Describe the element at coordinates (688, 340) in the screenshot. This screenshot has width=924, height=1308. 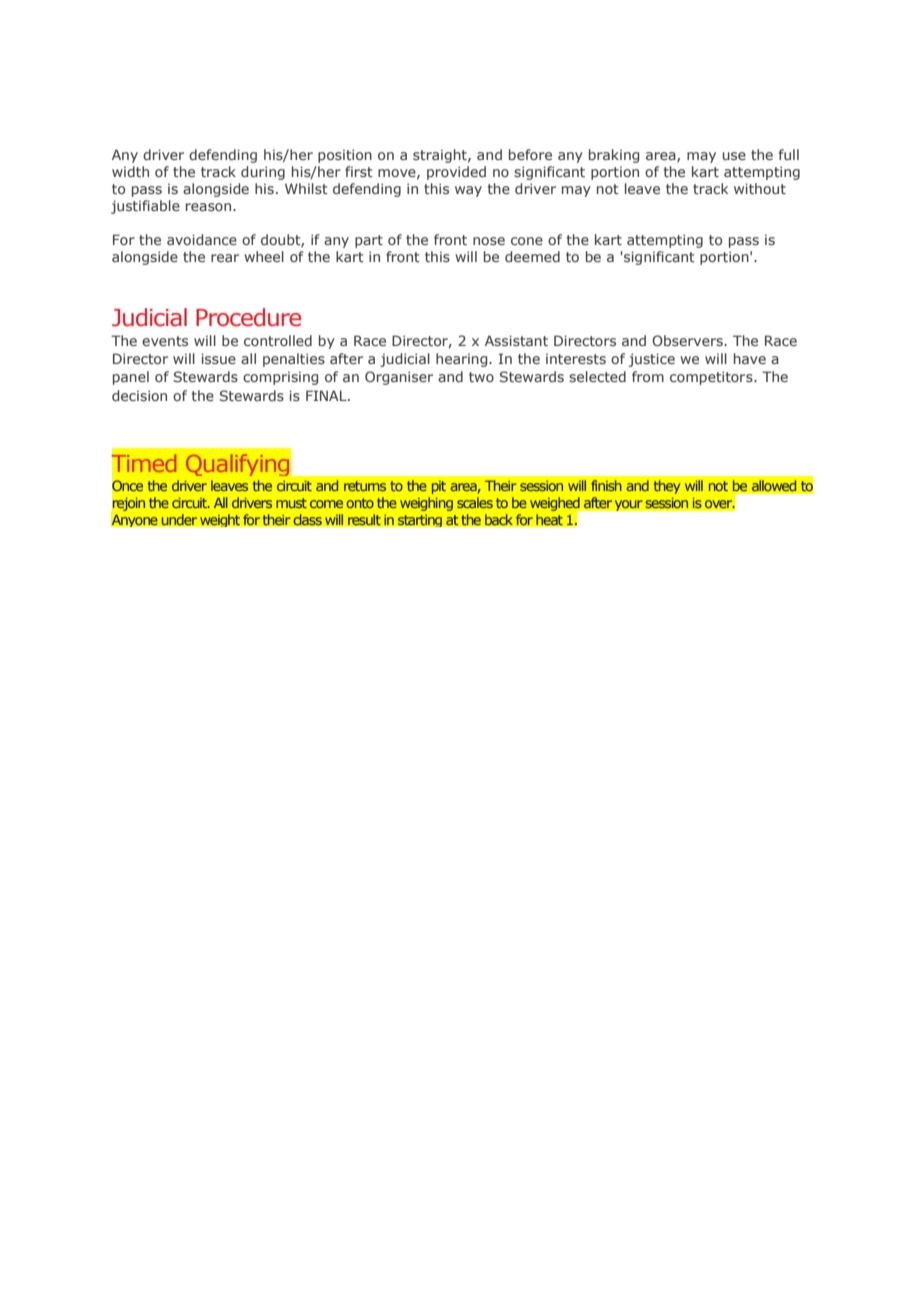
I see `Observers` at that location.
